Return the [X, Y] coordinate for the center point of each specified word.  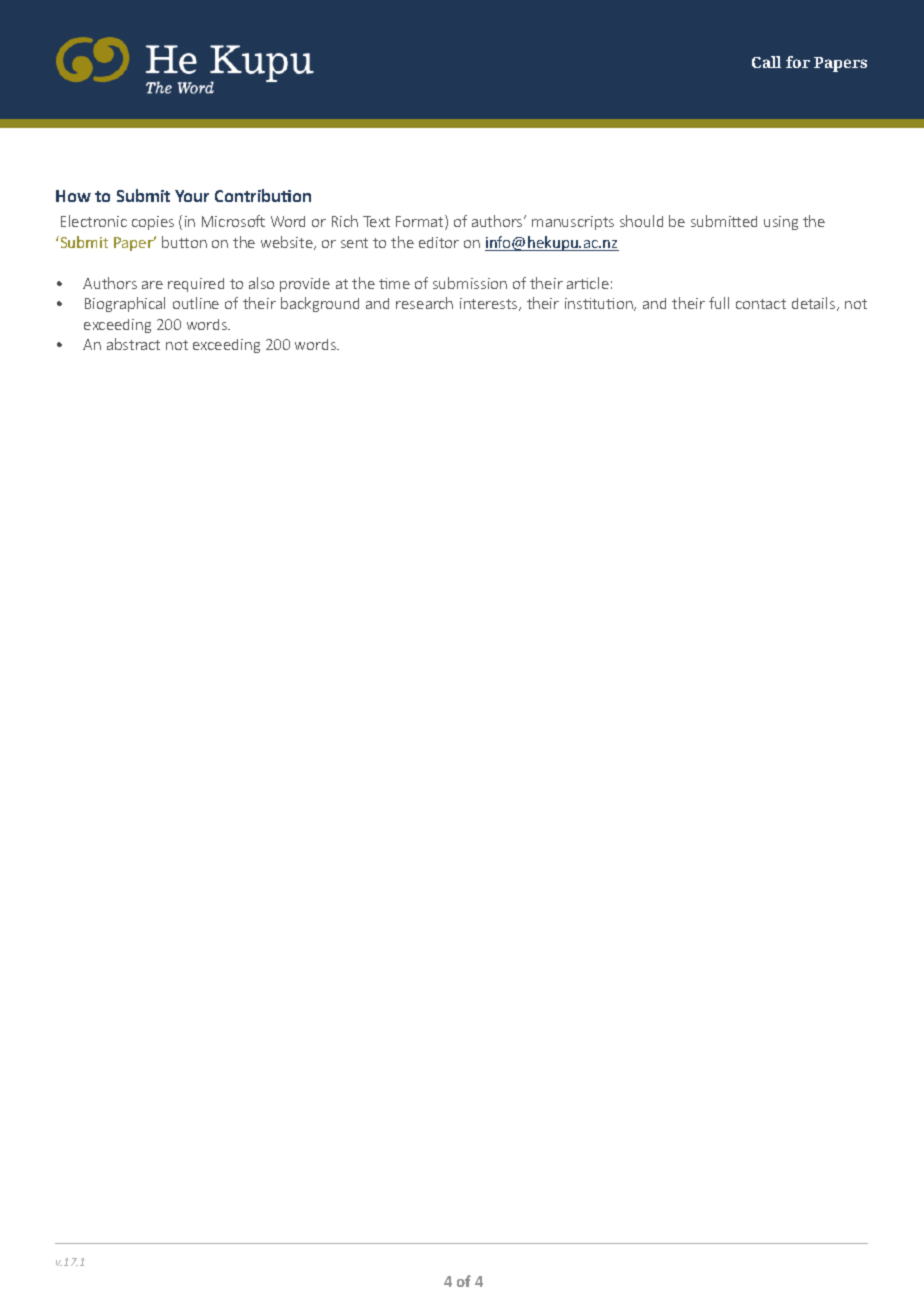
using [781, 223]
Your [192, 196]
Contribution [263, 195]
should [641, 221]
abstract [133, 344]
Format [421, 222]
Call [766, 62]
